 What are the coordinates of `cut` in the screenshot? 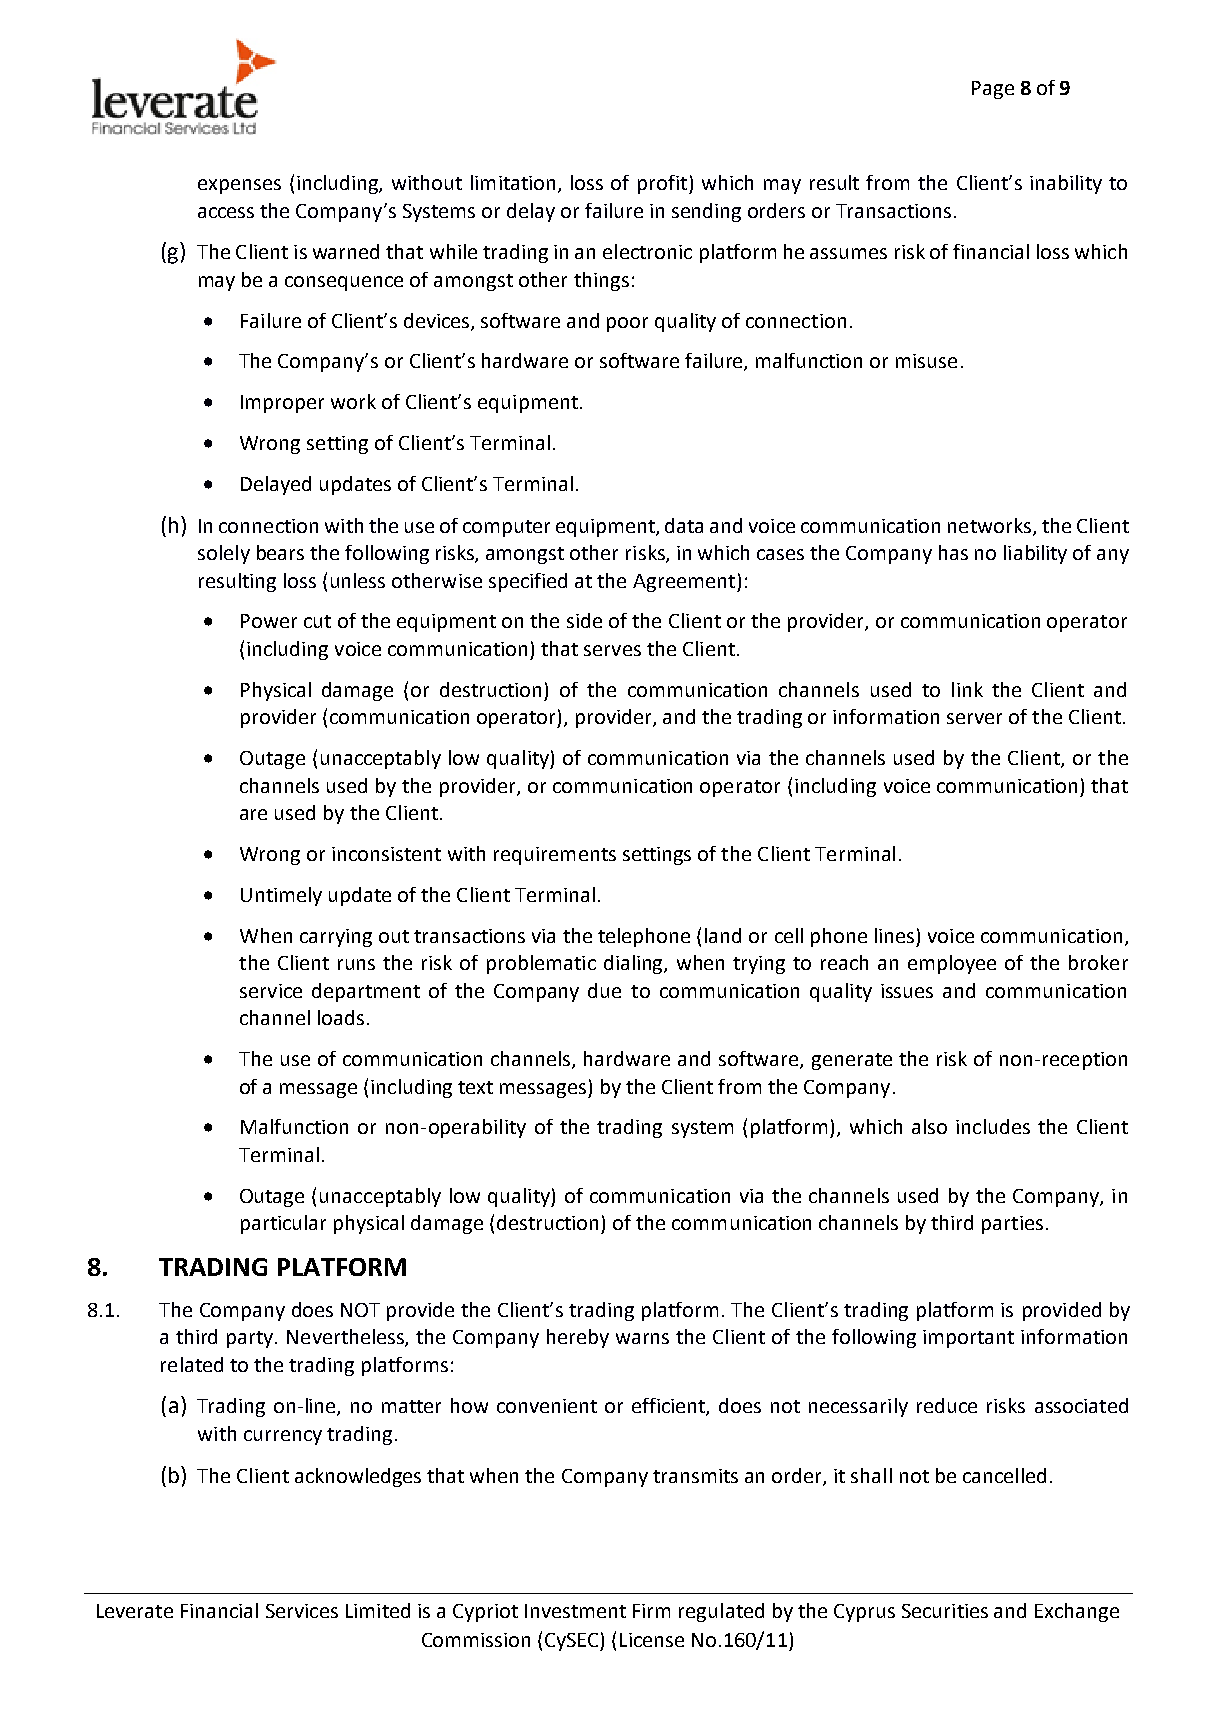 It's located at (317, 621).
